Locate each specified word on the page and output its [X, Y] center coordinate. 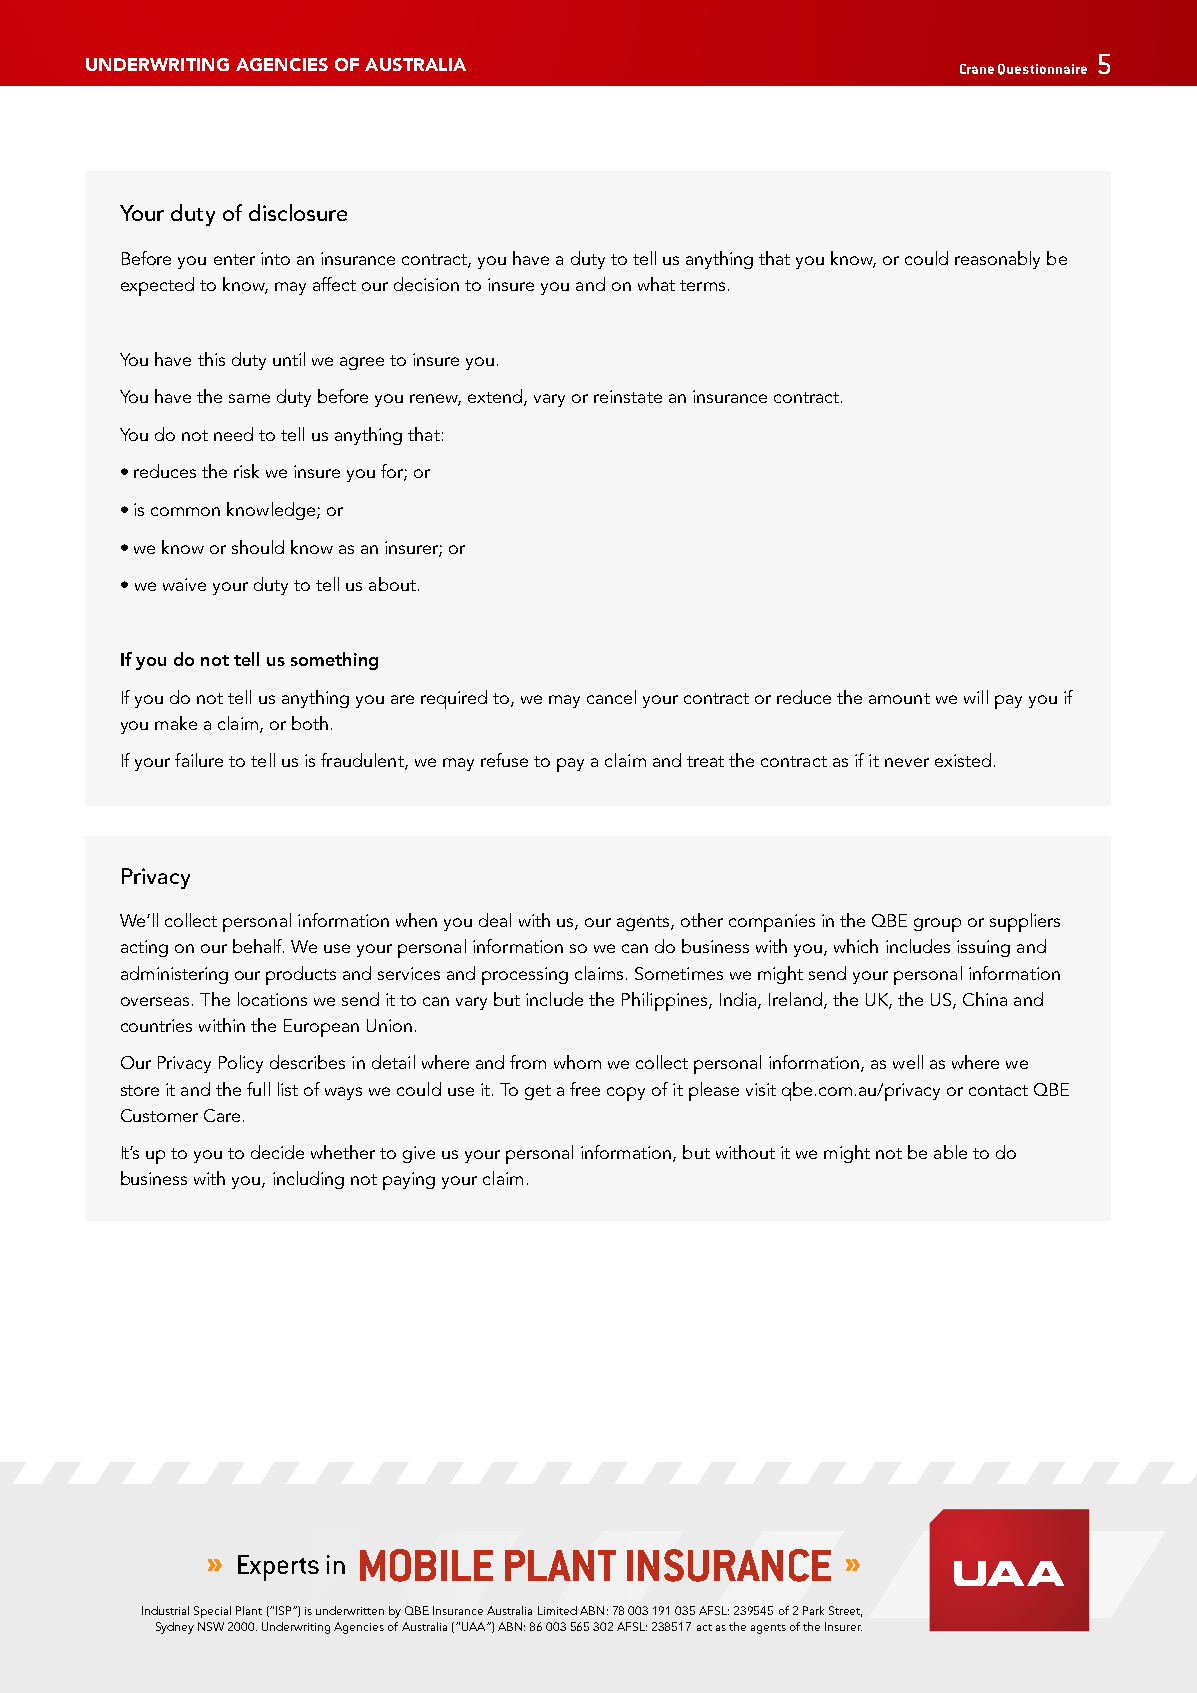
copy [626, 1094]
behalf [258, 946]
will [976, 697]
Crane [977, 69]
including [308, 1180]
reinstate [628, 396]
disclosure [298, 212]
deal [495, 920]
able [950, 1152]
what [656, 284]
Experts [278, 1568]
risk [246, 471]
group [937, 925]
